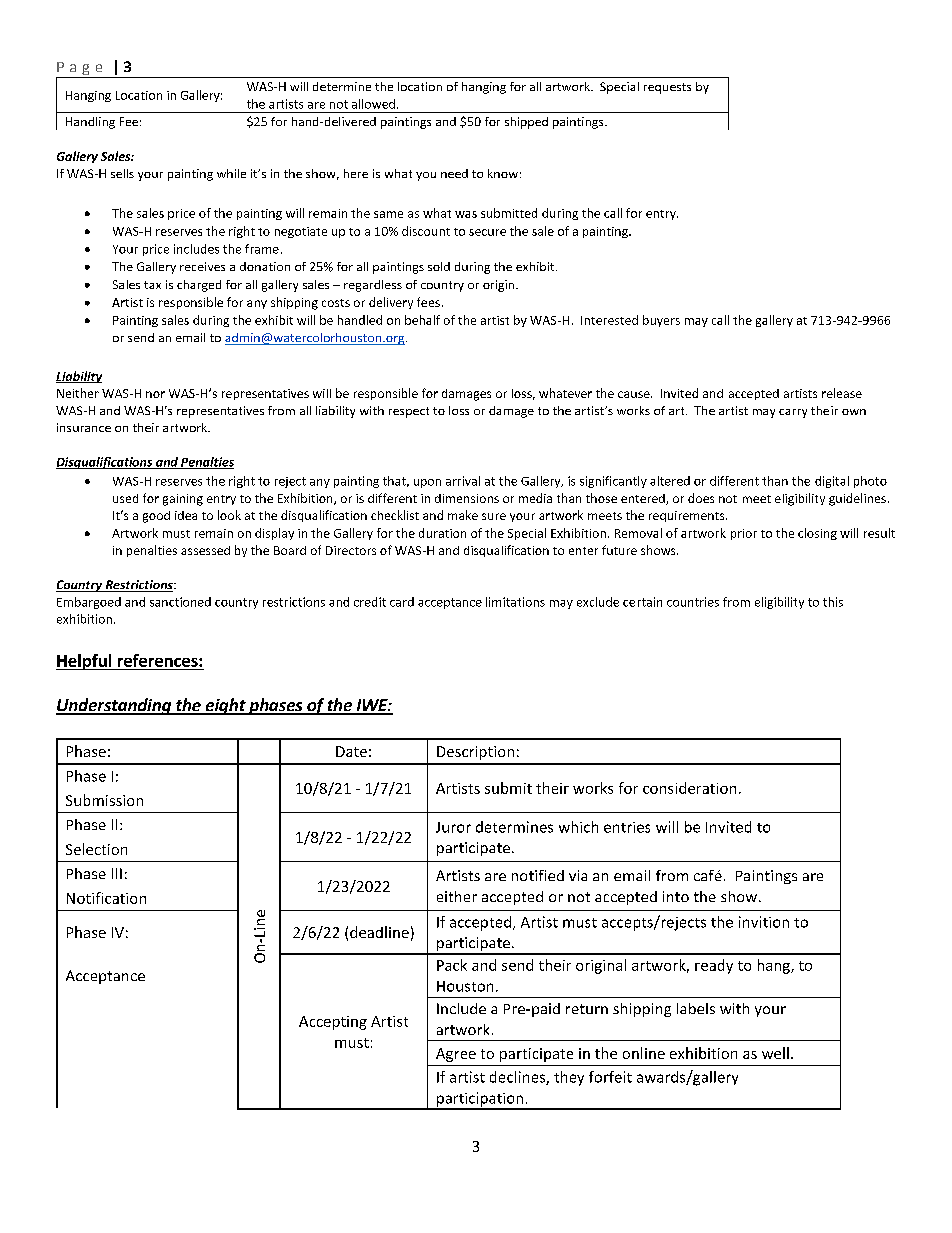  I want to click on Agree, so click(456, 1055).
